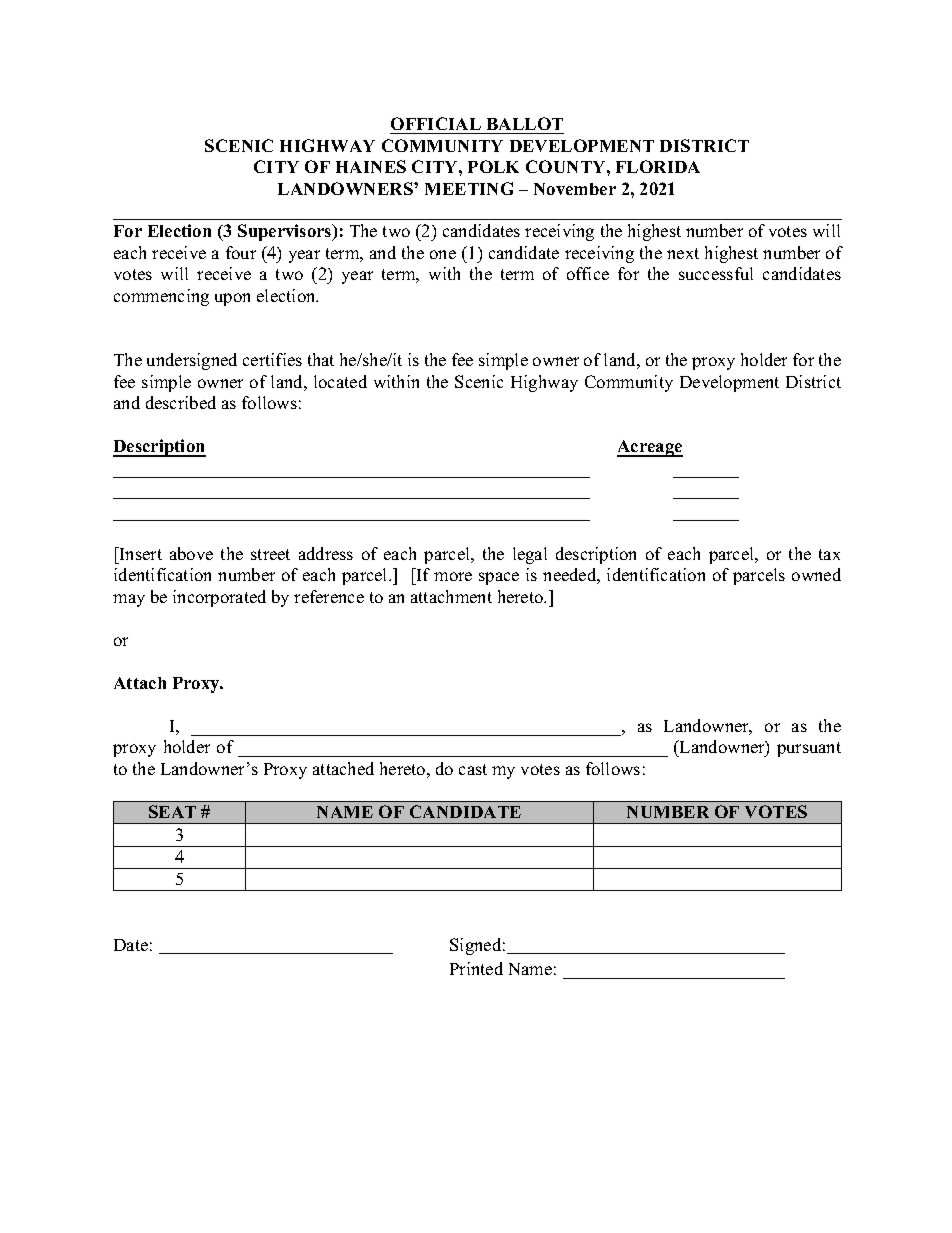 This screenshot has height=1233, width=952. What do you see at coordinates (476, 968) in the screenshot?
I see `Printed` at bounding box center [476, 968].
